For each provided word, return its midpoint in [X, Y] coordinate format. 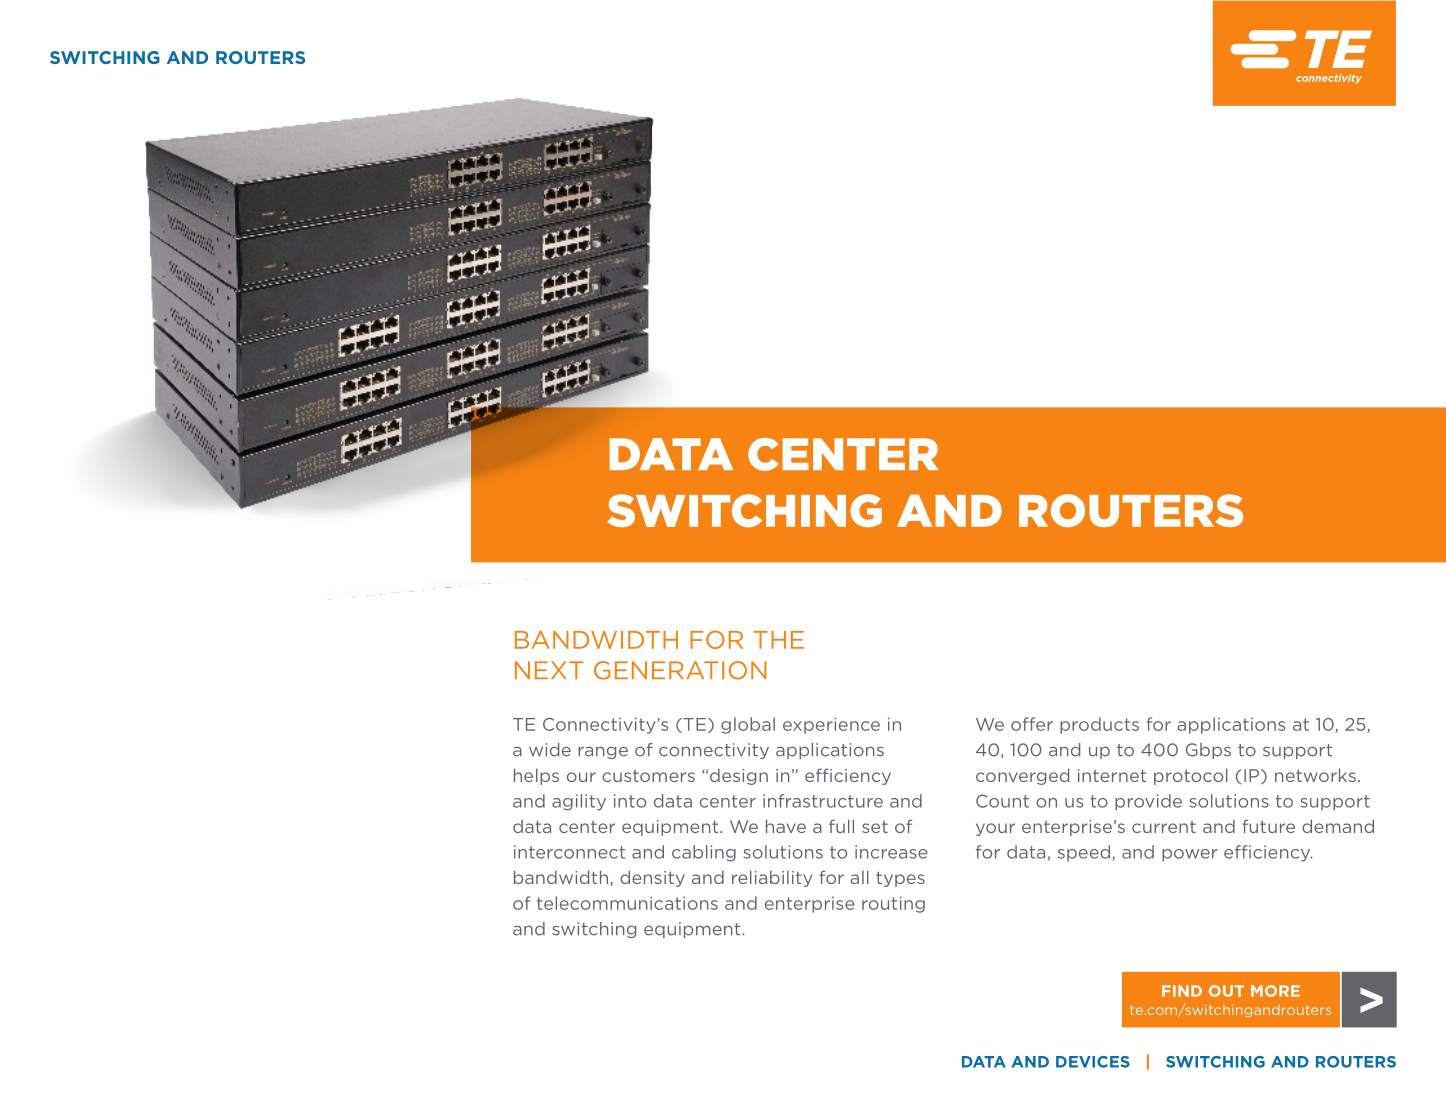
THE [778, 640]
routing [893, 905]
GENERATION [680, 670]
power [1190, 855]
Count [1002, 801]
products [1099, 725]
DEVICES [1093, 1062]
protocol [1191, 776]
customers [648, 776]
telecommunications [627, 903]
